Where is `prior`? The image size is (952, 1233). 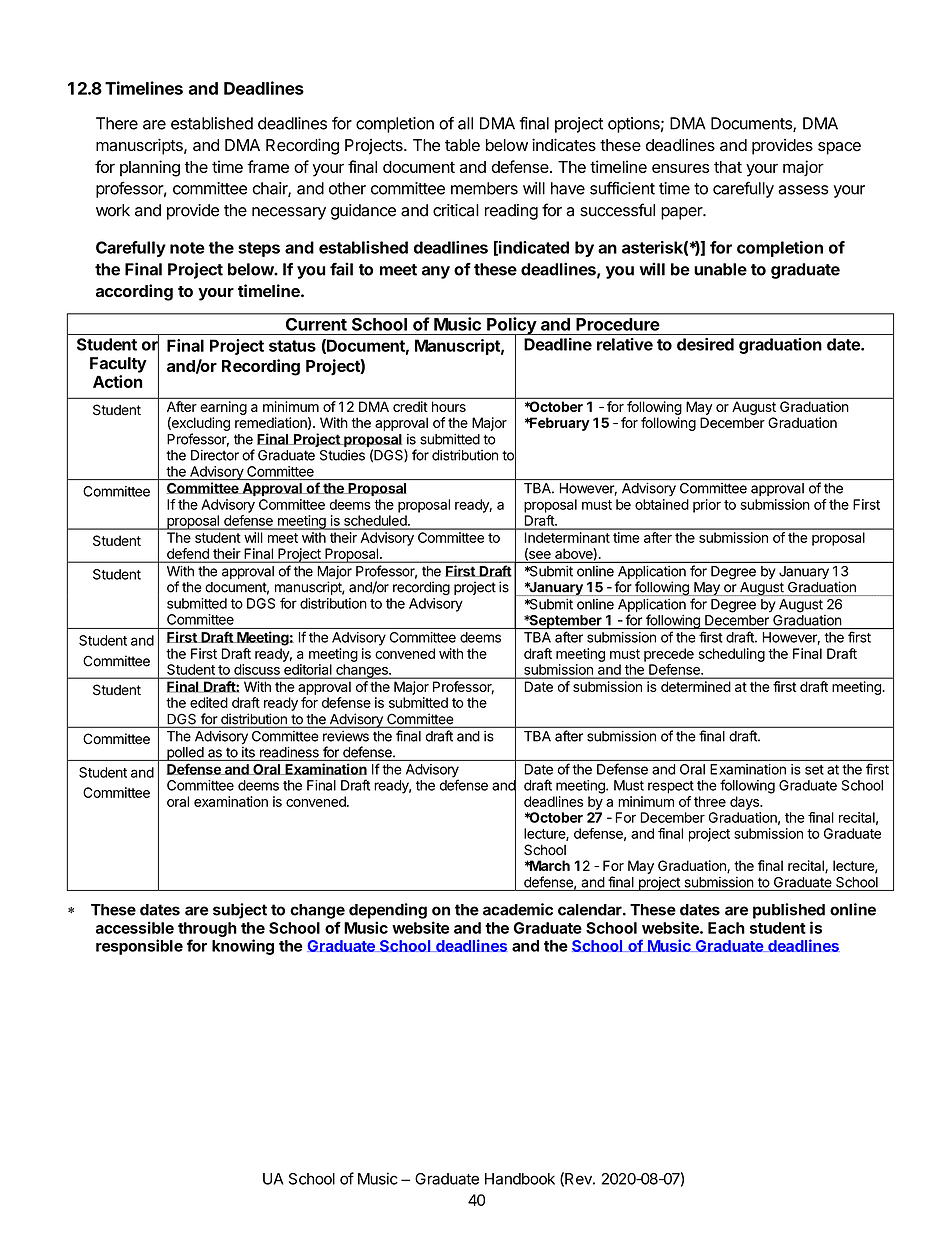
prior is located at coordinates (707, 506).
